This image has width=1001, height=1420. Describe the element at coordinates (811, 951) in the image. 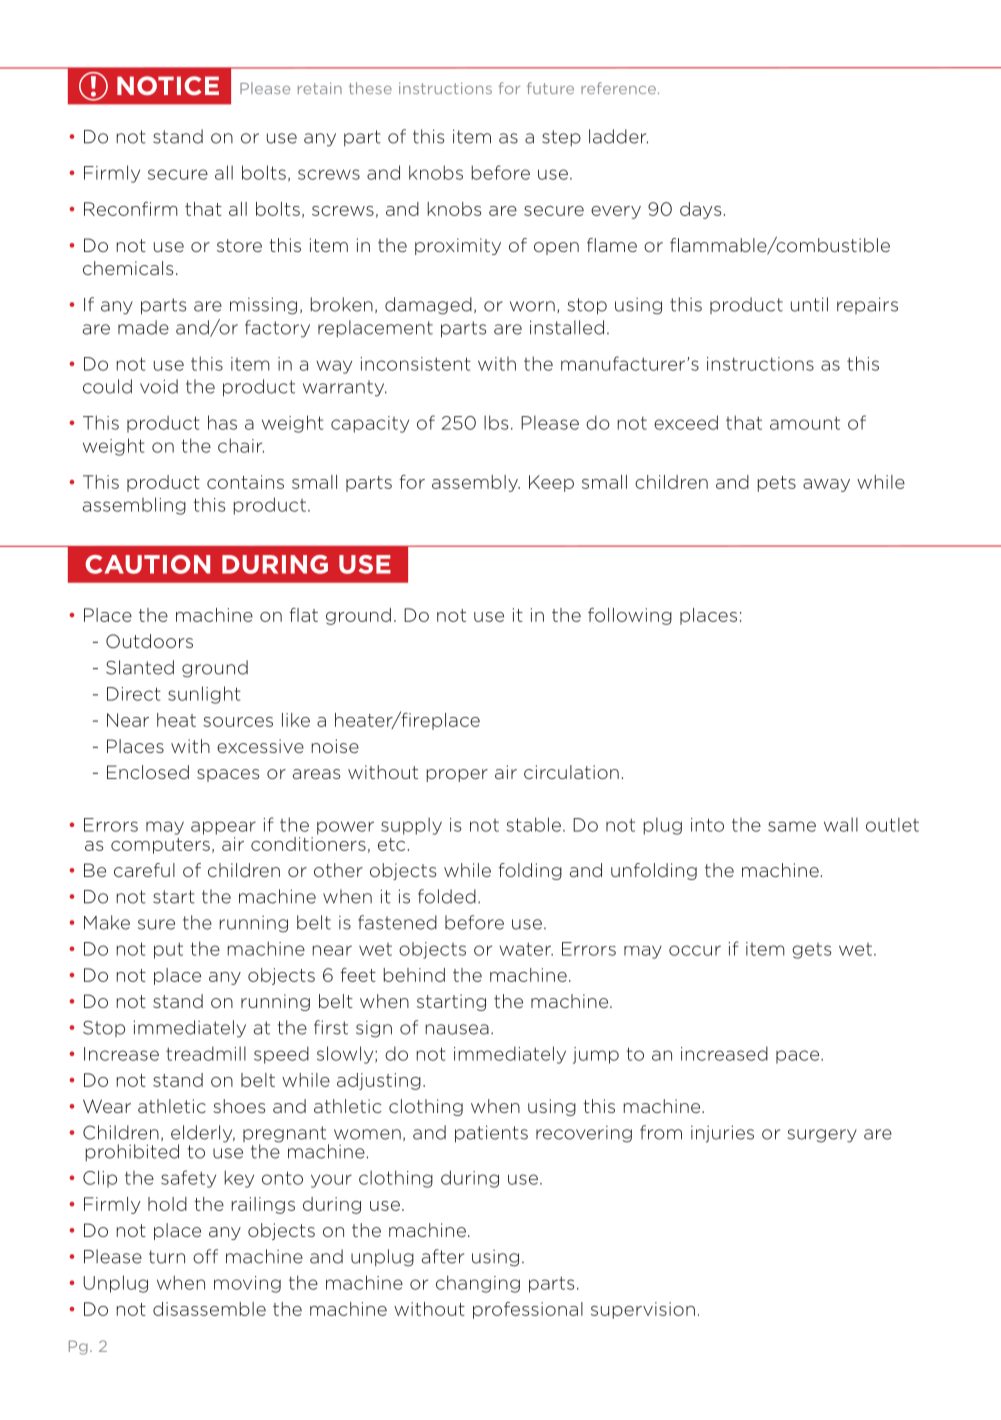

I see `gets` at that location.
